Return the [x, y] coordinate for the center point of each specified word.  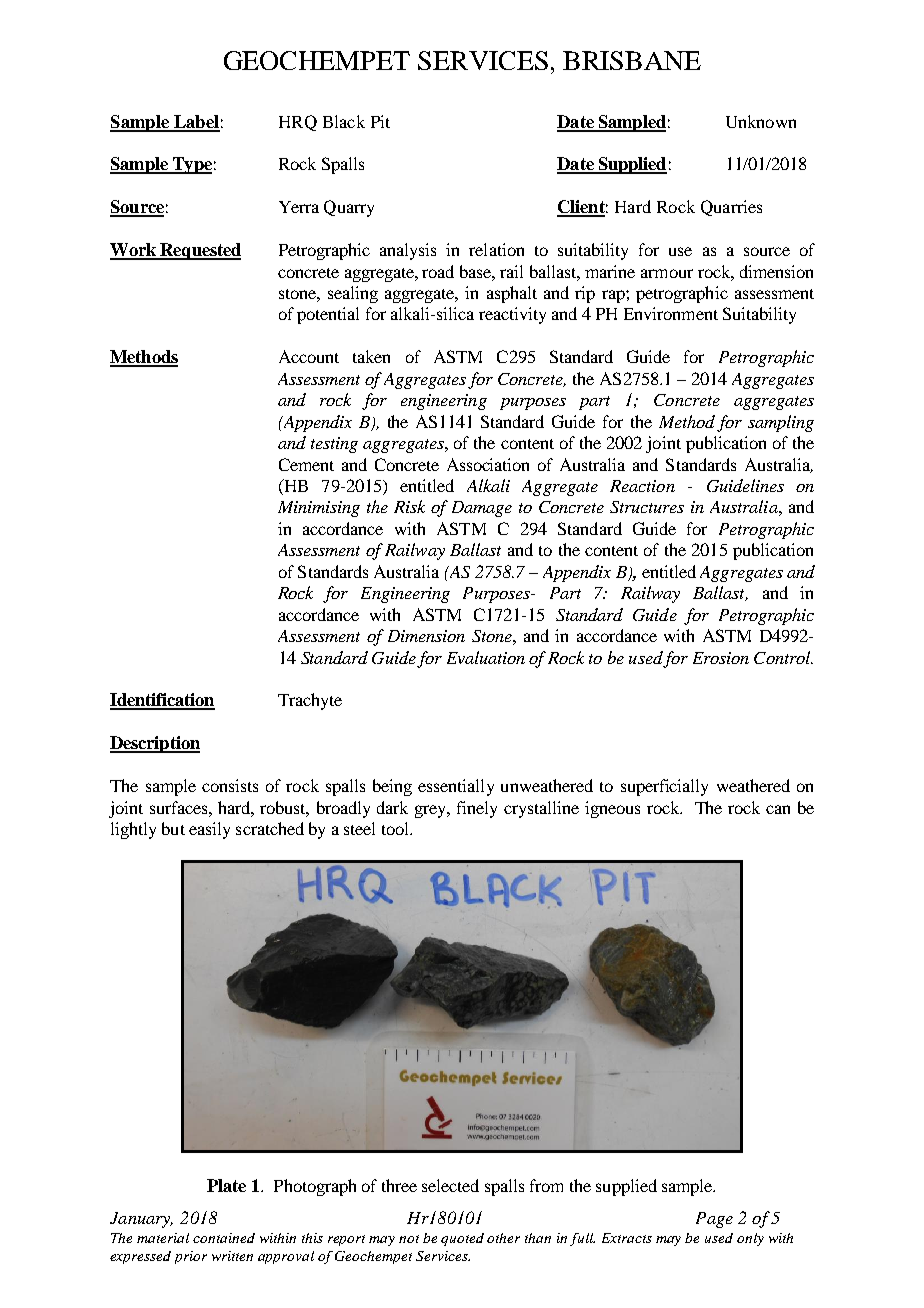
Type [191, 165]
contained [224, 1238]
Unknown [761, 121]
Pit [380, 121]
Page [714, 1220]
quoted [462, 1239]
